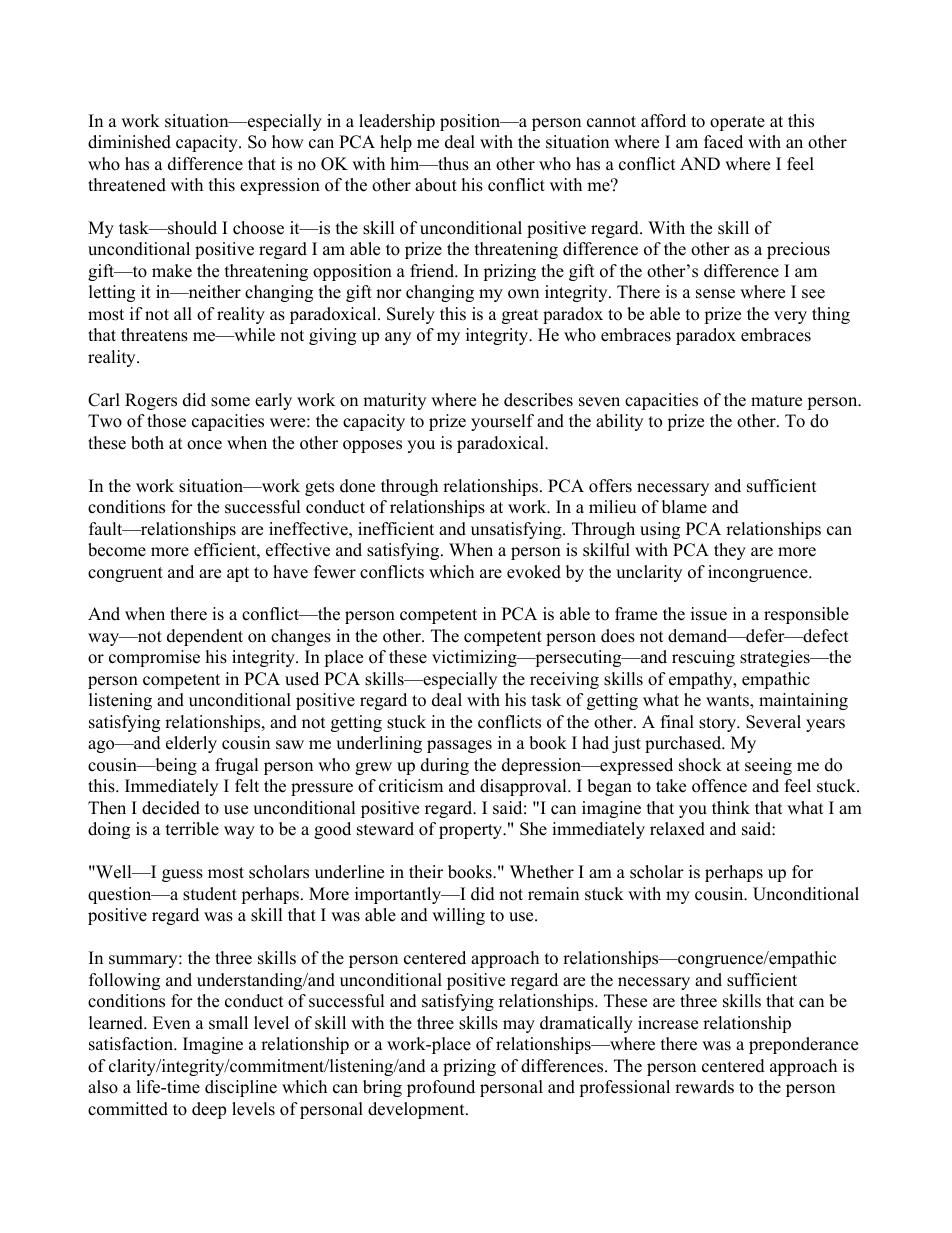 This document has height=1233, width=952. Describe the element at coordinates (151, 401) in the document. I see `Rogers` at that location.
